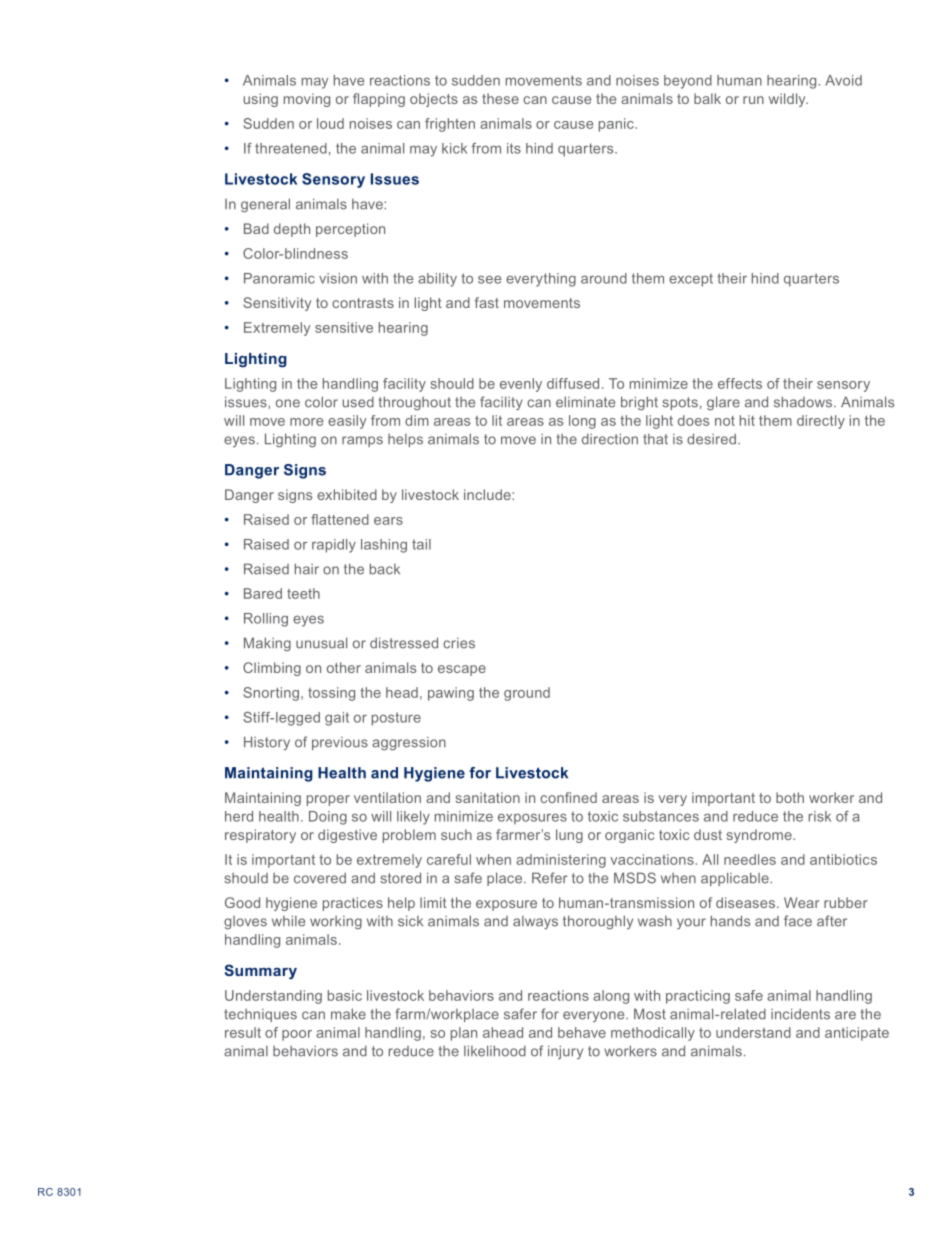  I want to click on include, so click(488, 494).
